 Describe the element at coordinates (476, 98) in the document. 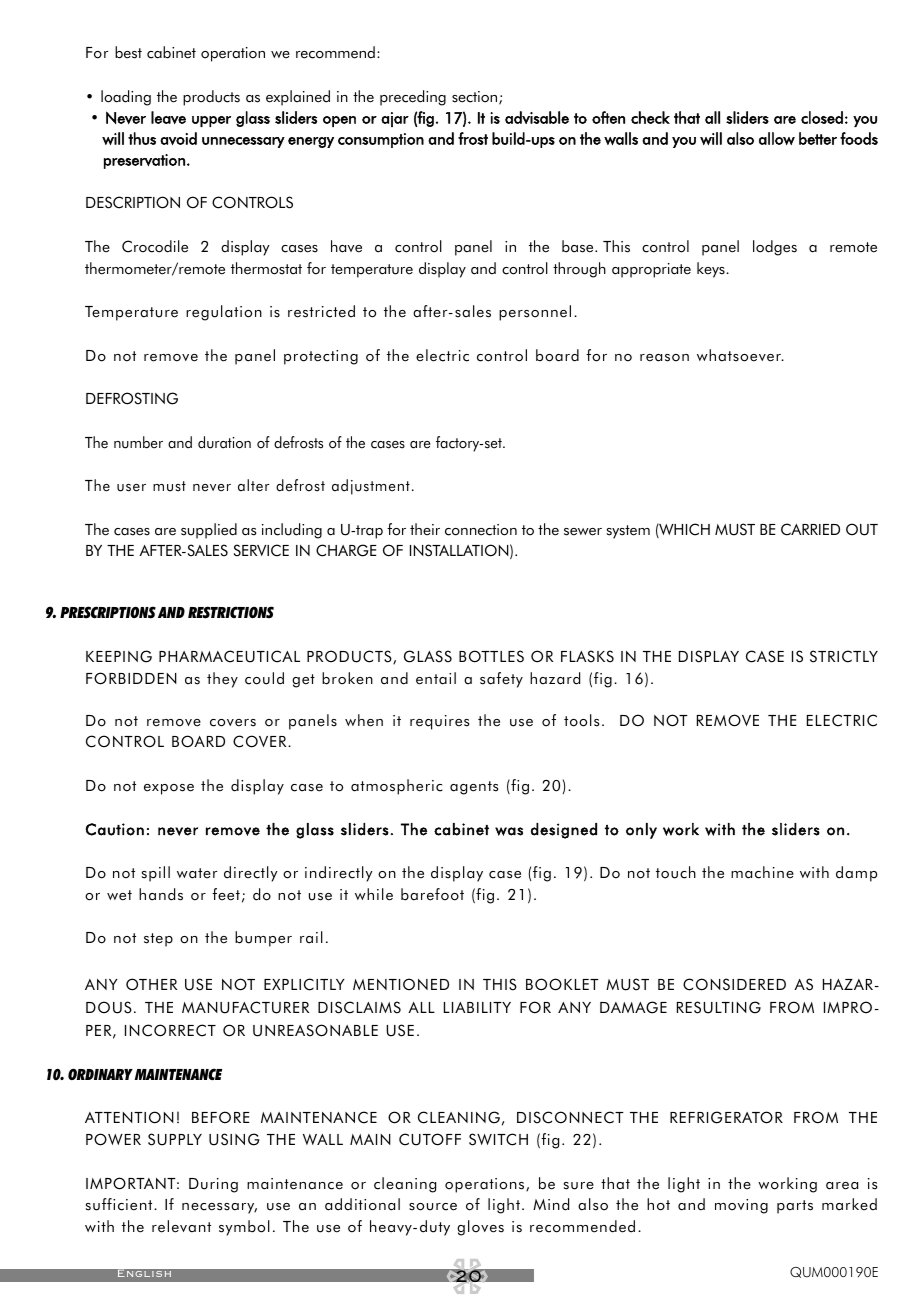

I see `section` at that location.
